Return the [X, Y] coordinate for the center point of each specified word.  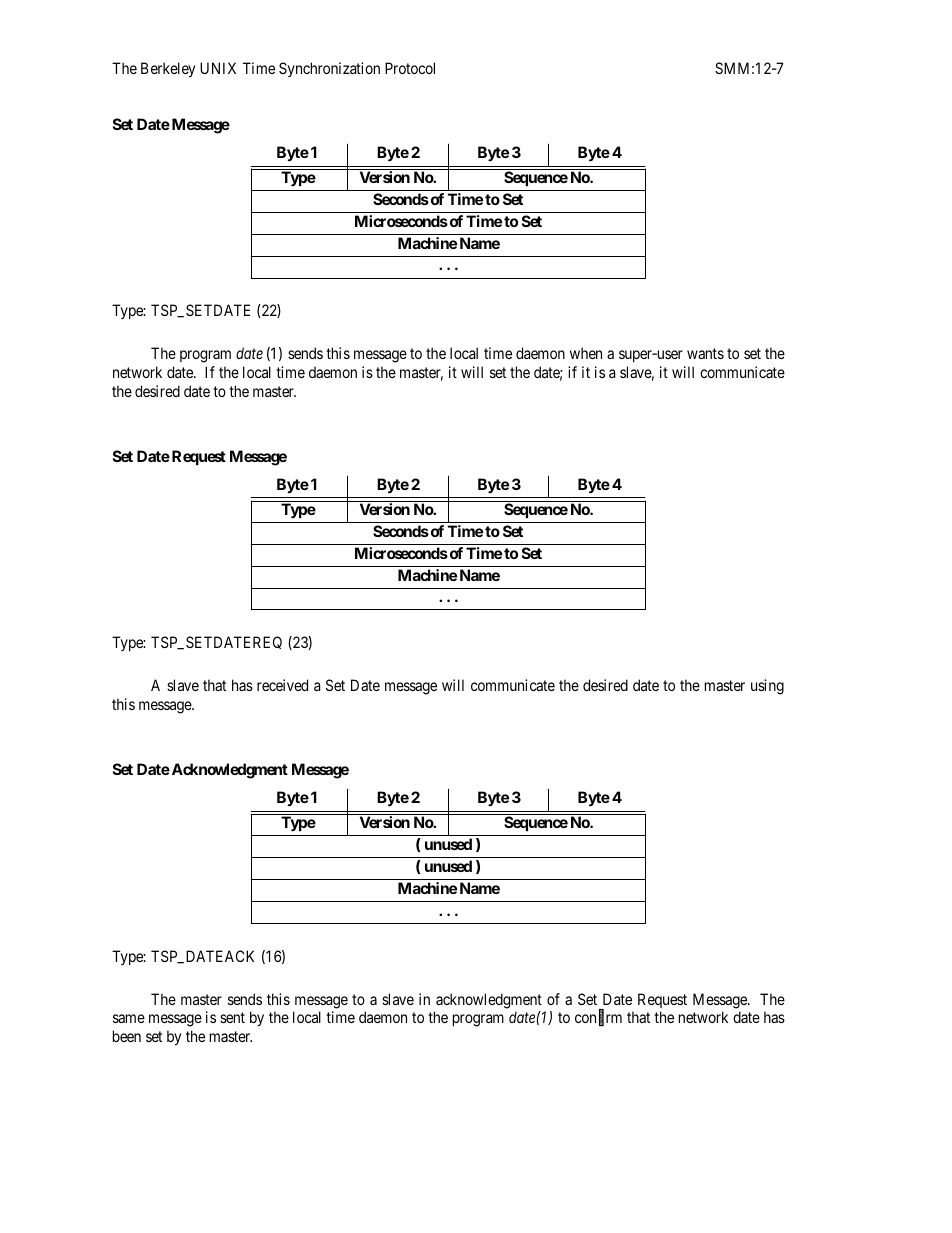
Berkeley [168, 69]
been [127, 1036]
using [767, 687]
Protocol [410, 68]
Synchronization [329, 69]
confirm [598, 1018]
